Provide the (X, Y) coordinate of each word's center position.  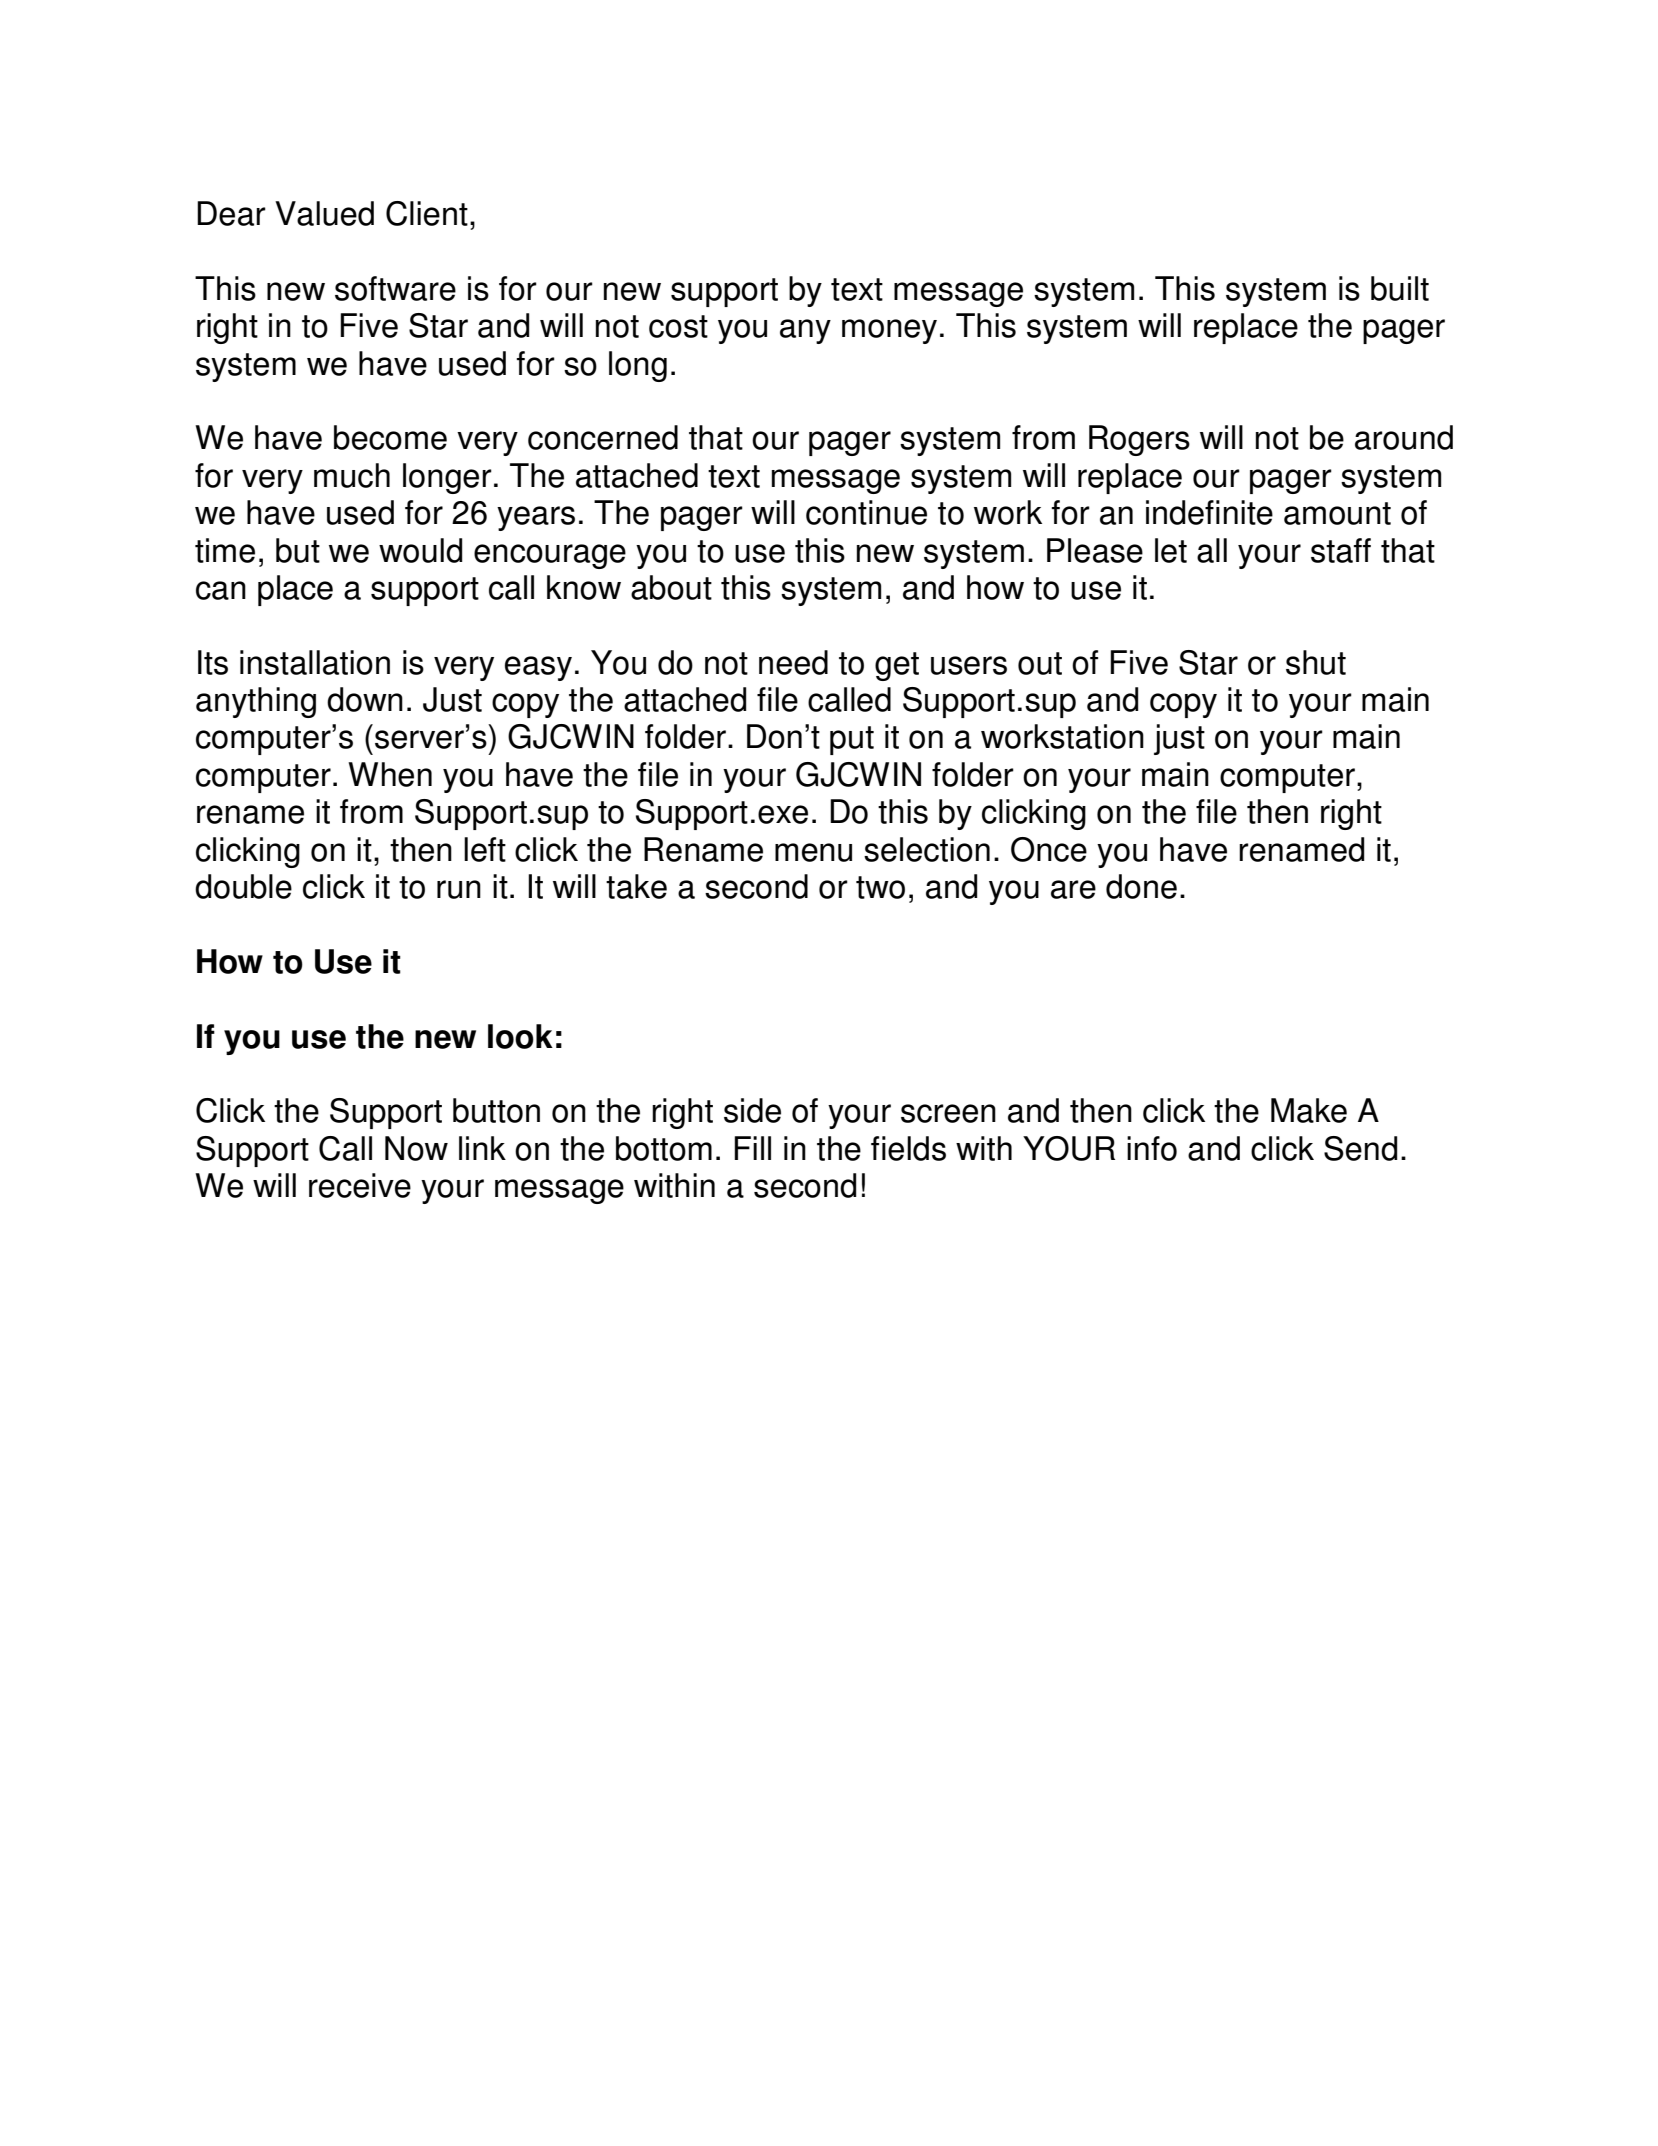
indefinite (1209, 512)
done (1141, 886)
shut (1316, 662)
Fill (752, 1148)
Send (1360, 1148)
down (365, 699)
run (459, 889)
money (889, 331)
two (880, 887)
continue (866, 512)
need (793, 662)
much (352, 475)
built (1400, 288)
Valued (324, 213)
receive (360, 1185)
